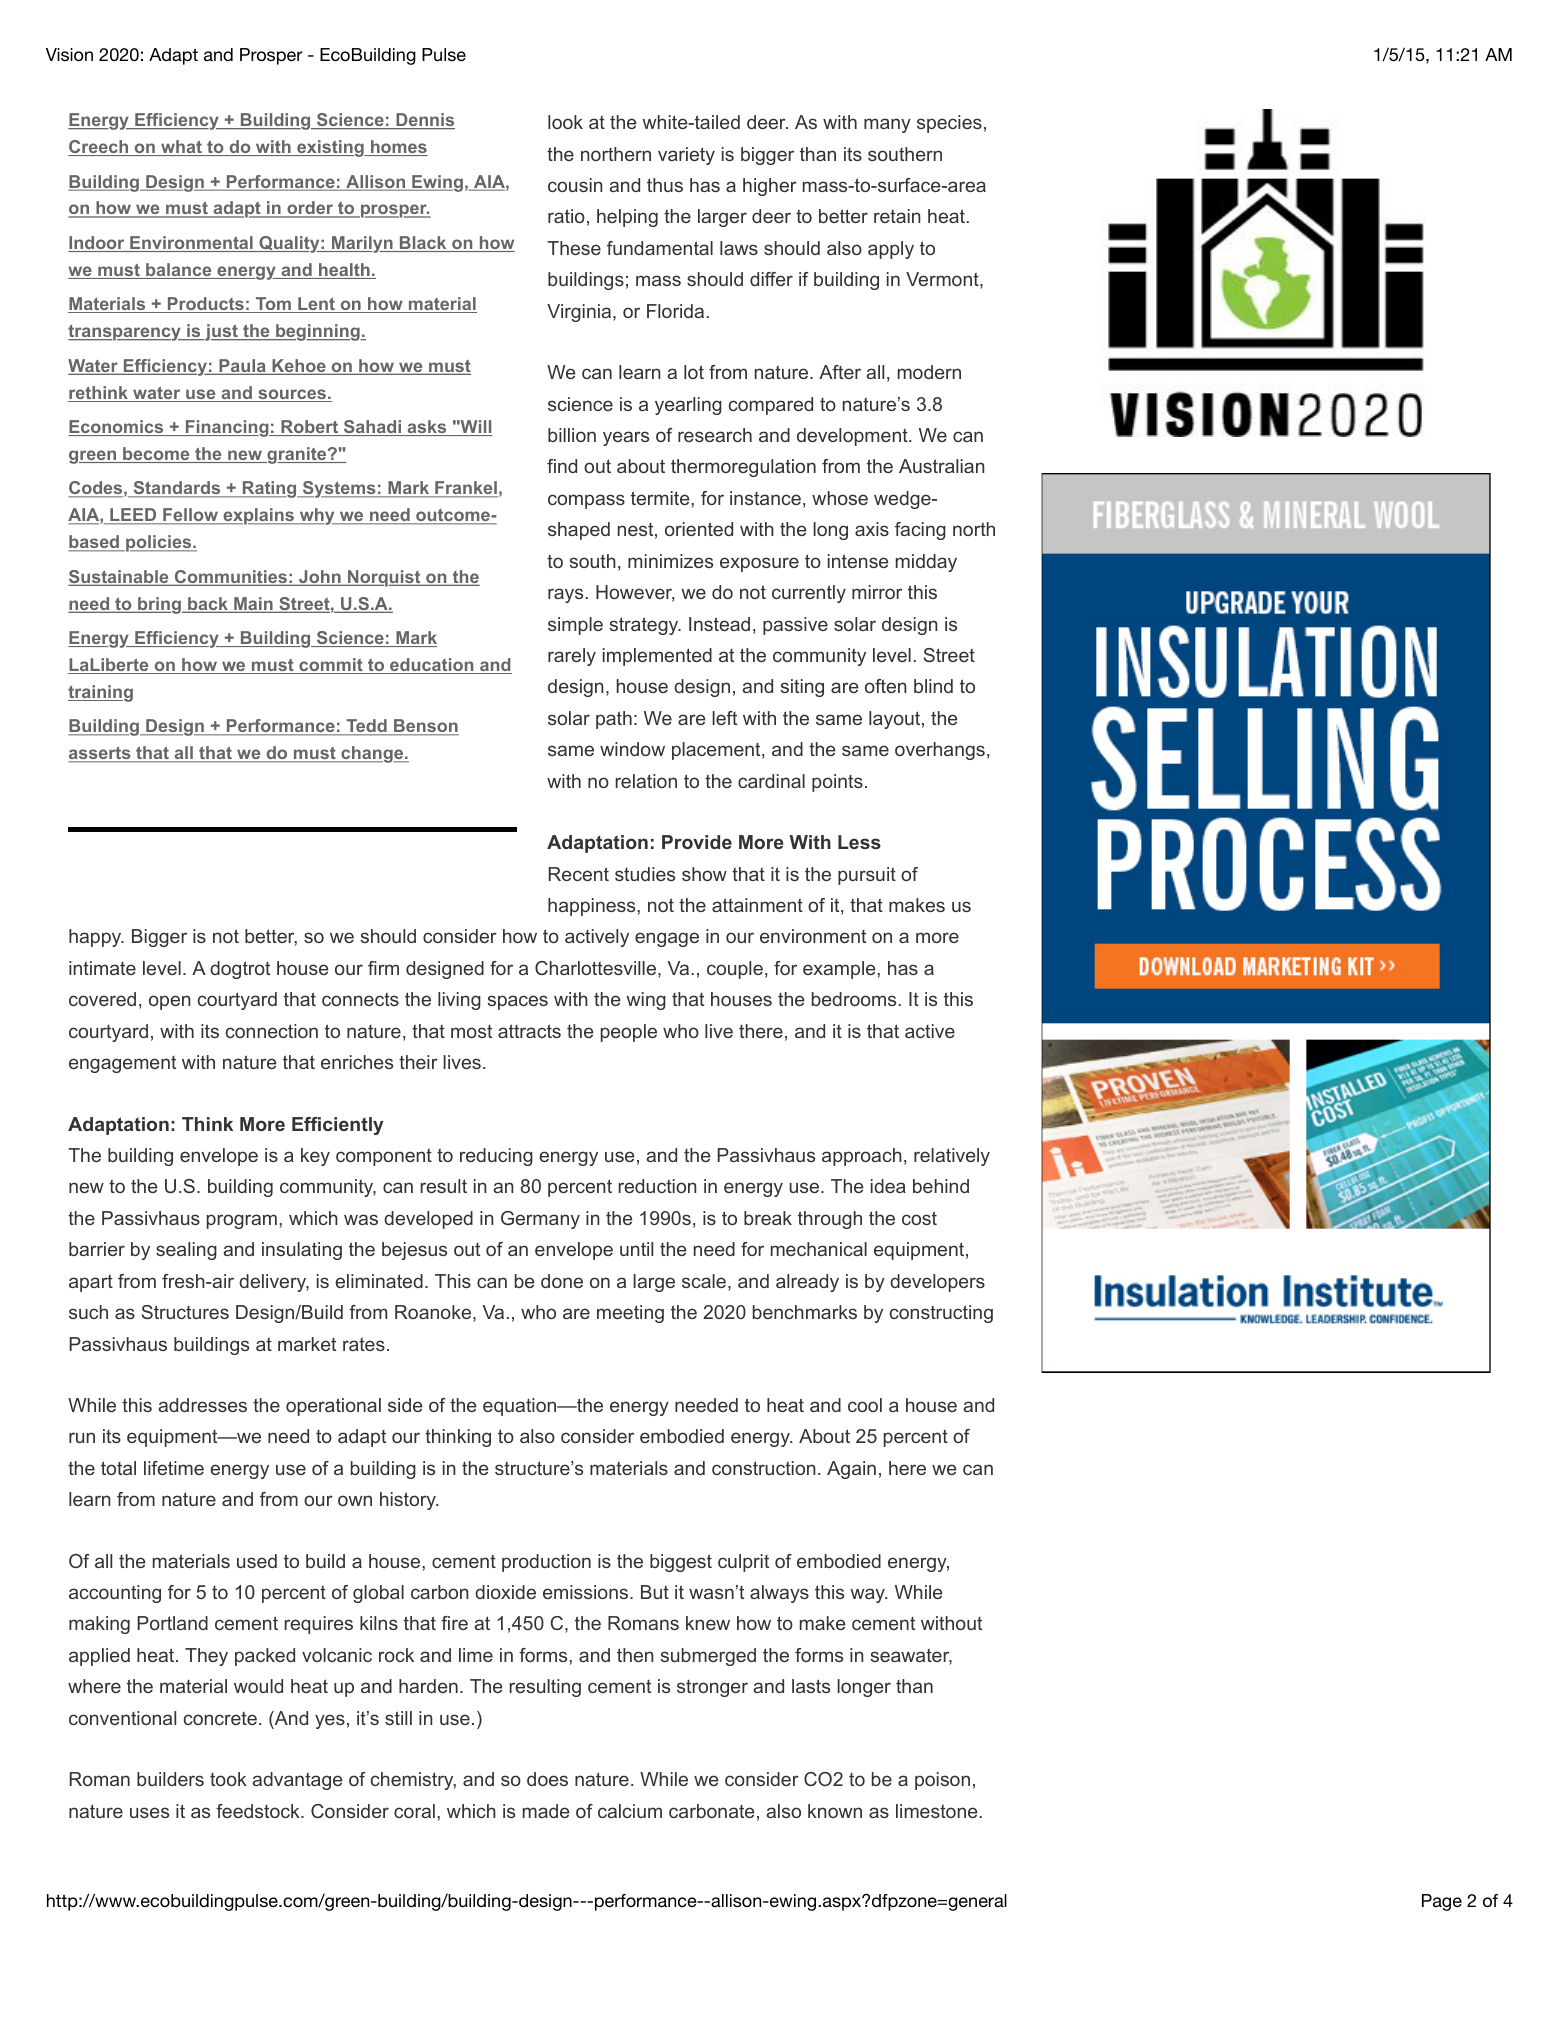 The width and height of the image is (1559, 2017). What do you see at coordinates (835, 1811) in the image?
I see `known` at bounding box center [835, 1811].
